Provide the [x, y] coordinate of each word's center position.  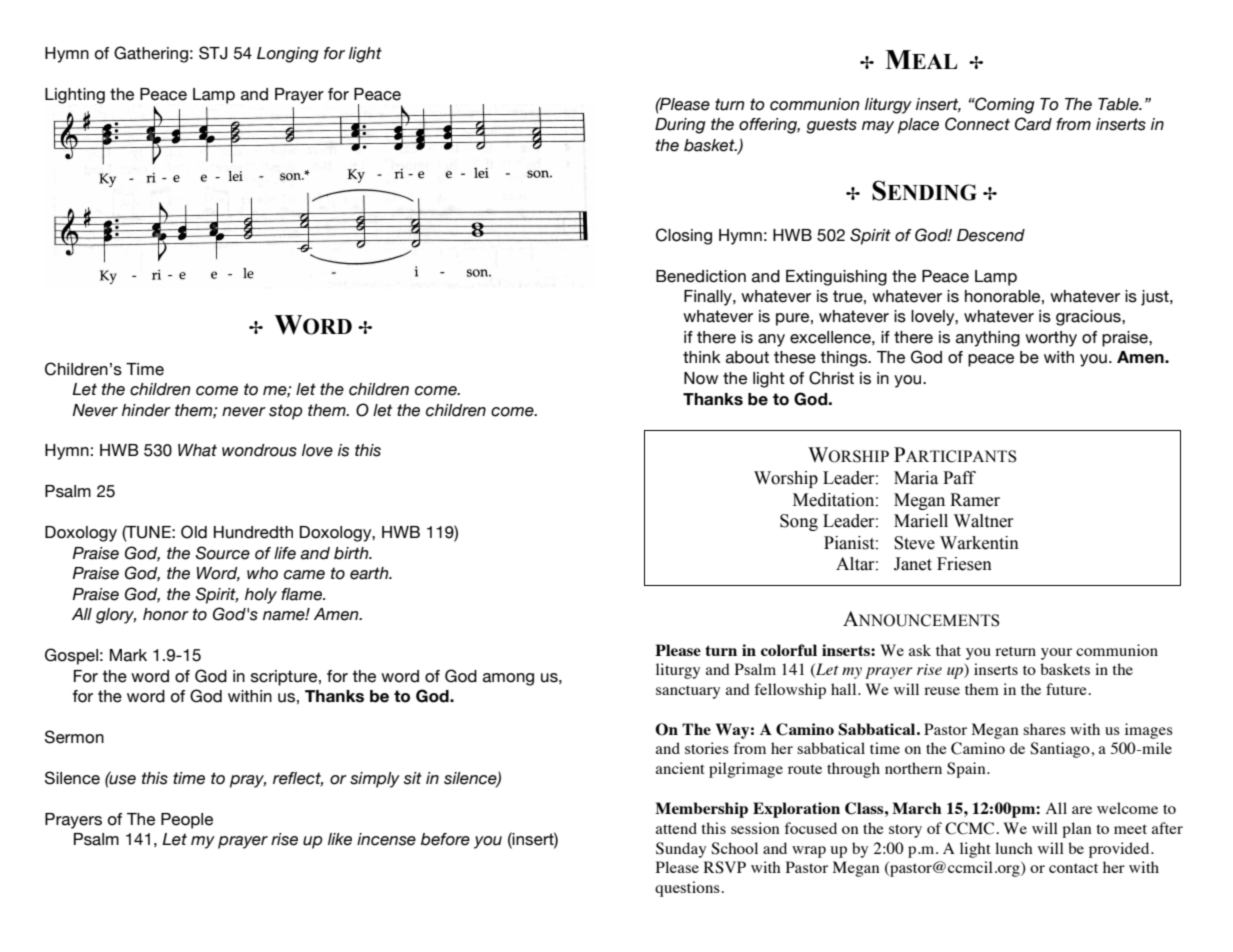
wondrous [259, 450]
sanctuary [688, 692]
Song [799, 522]
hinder [146, 410]
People [187, 821]
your [1056, 654]
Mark [128, 655]
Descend [991, 235]
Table [1119, 104]
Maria [916, 478]
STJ [213, 53]
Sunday [681, 850]
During [680, 126]
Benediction [701, 276]
